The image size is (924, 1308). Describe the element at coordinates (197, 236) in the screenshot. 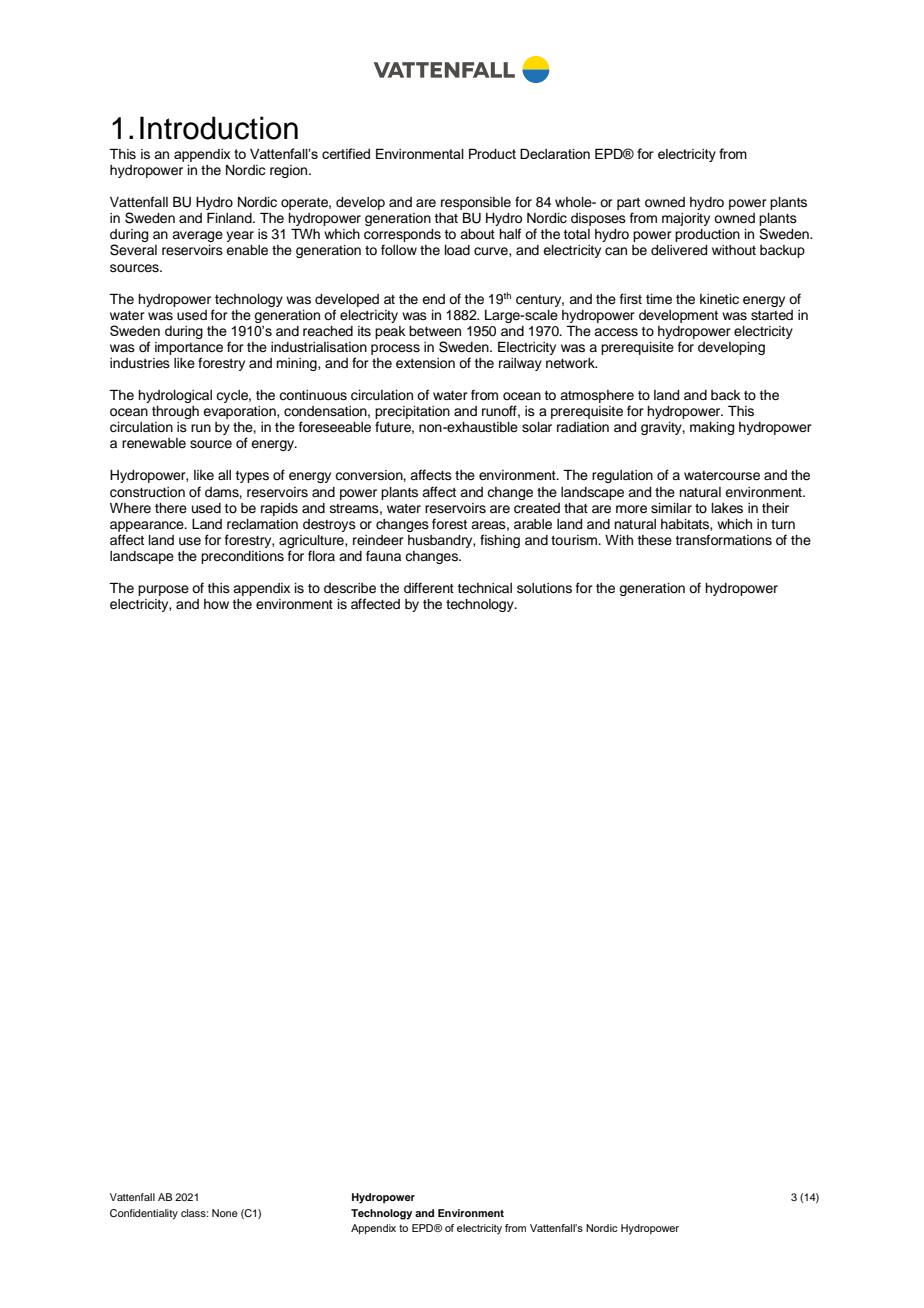

I see `average` at that location.
